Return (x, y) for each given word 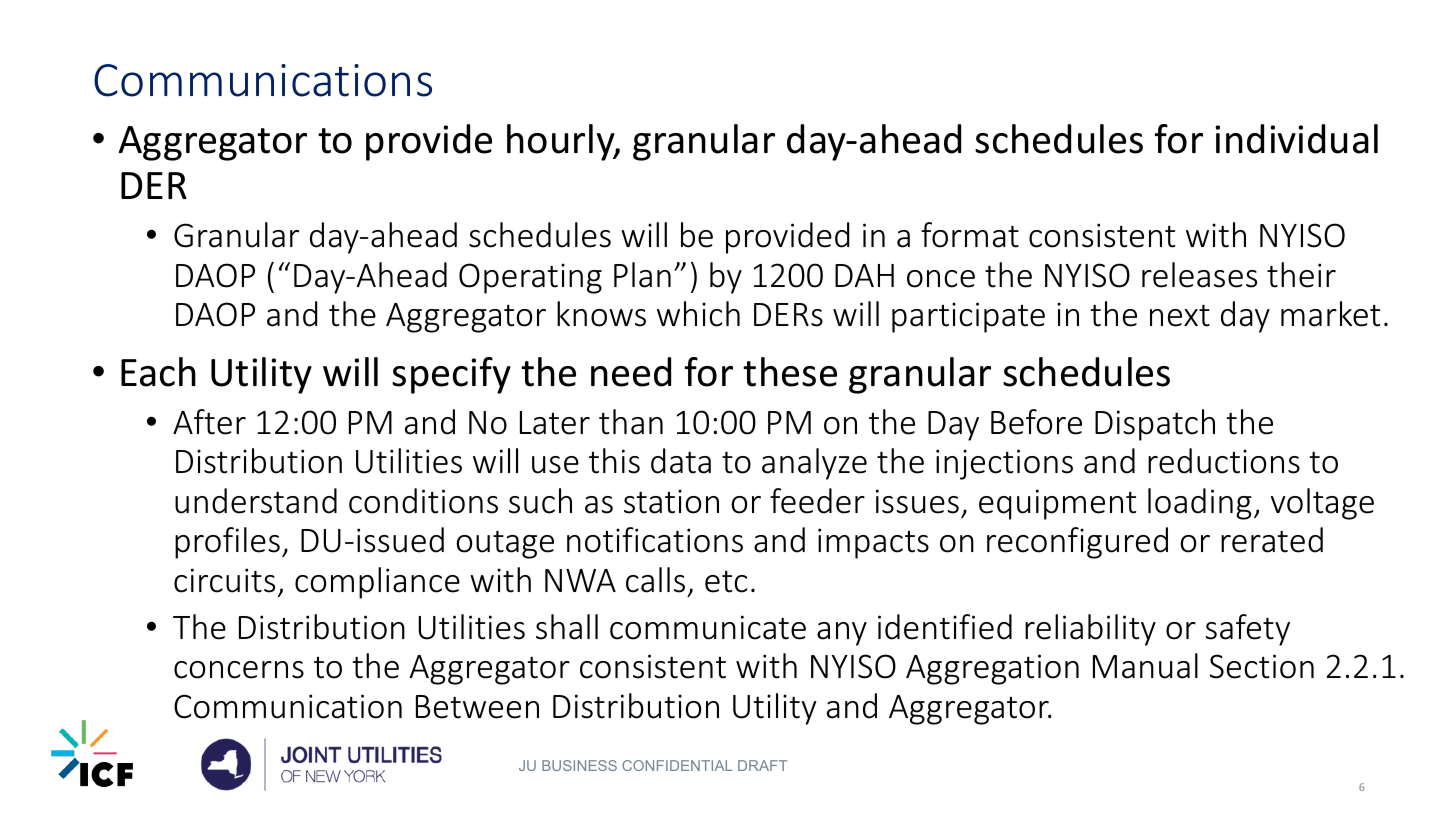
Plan (642, 275)
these (790, 372)
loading (1200, 504)
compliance (377, 583)
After (209, 422)
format (970, 235)
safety (1248, 630)
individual (1296, 139)
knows (601, 314)
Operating (530, 278)
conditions (423, 501)
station (671, 501)
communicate (708, 627)
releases (1199, 275)
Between (477, 707)
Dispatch (1155, 425)
